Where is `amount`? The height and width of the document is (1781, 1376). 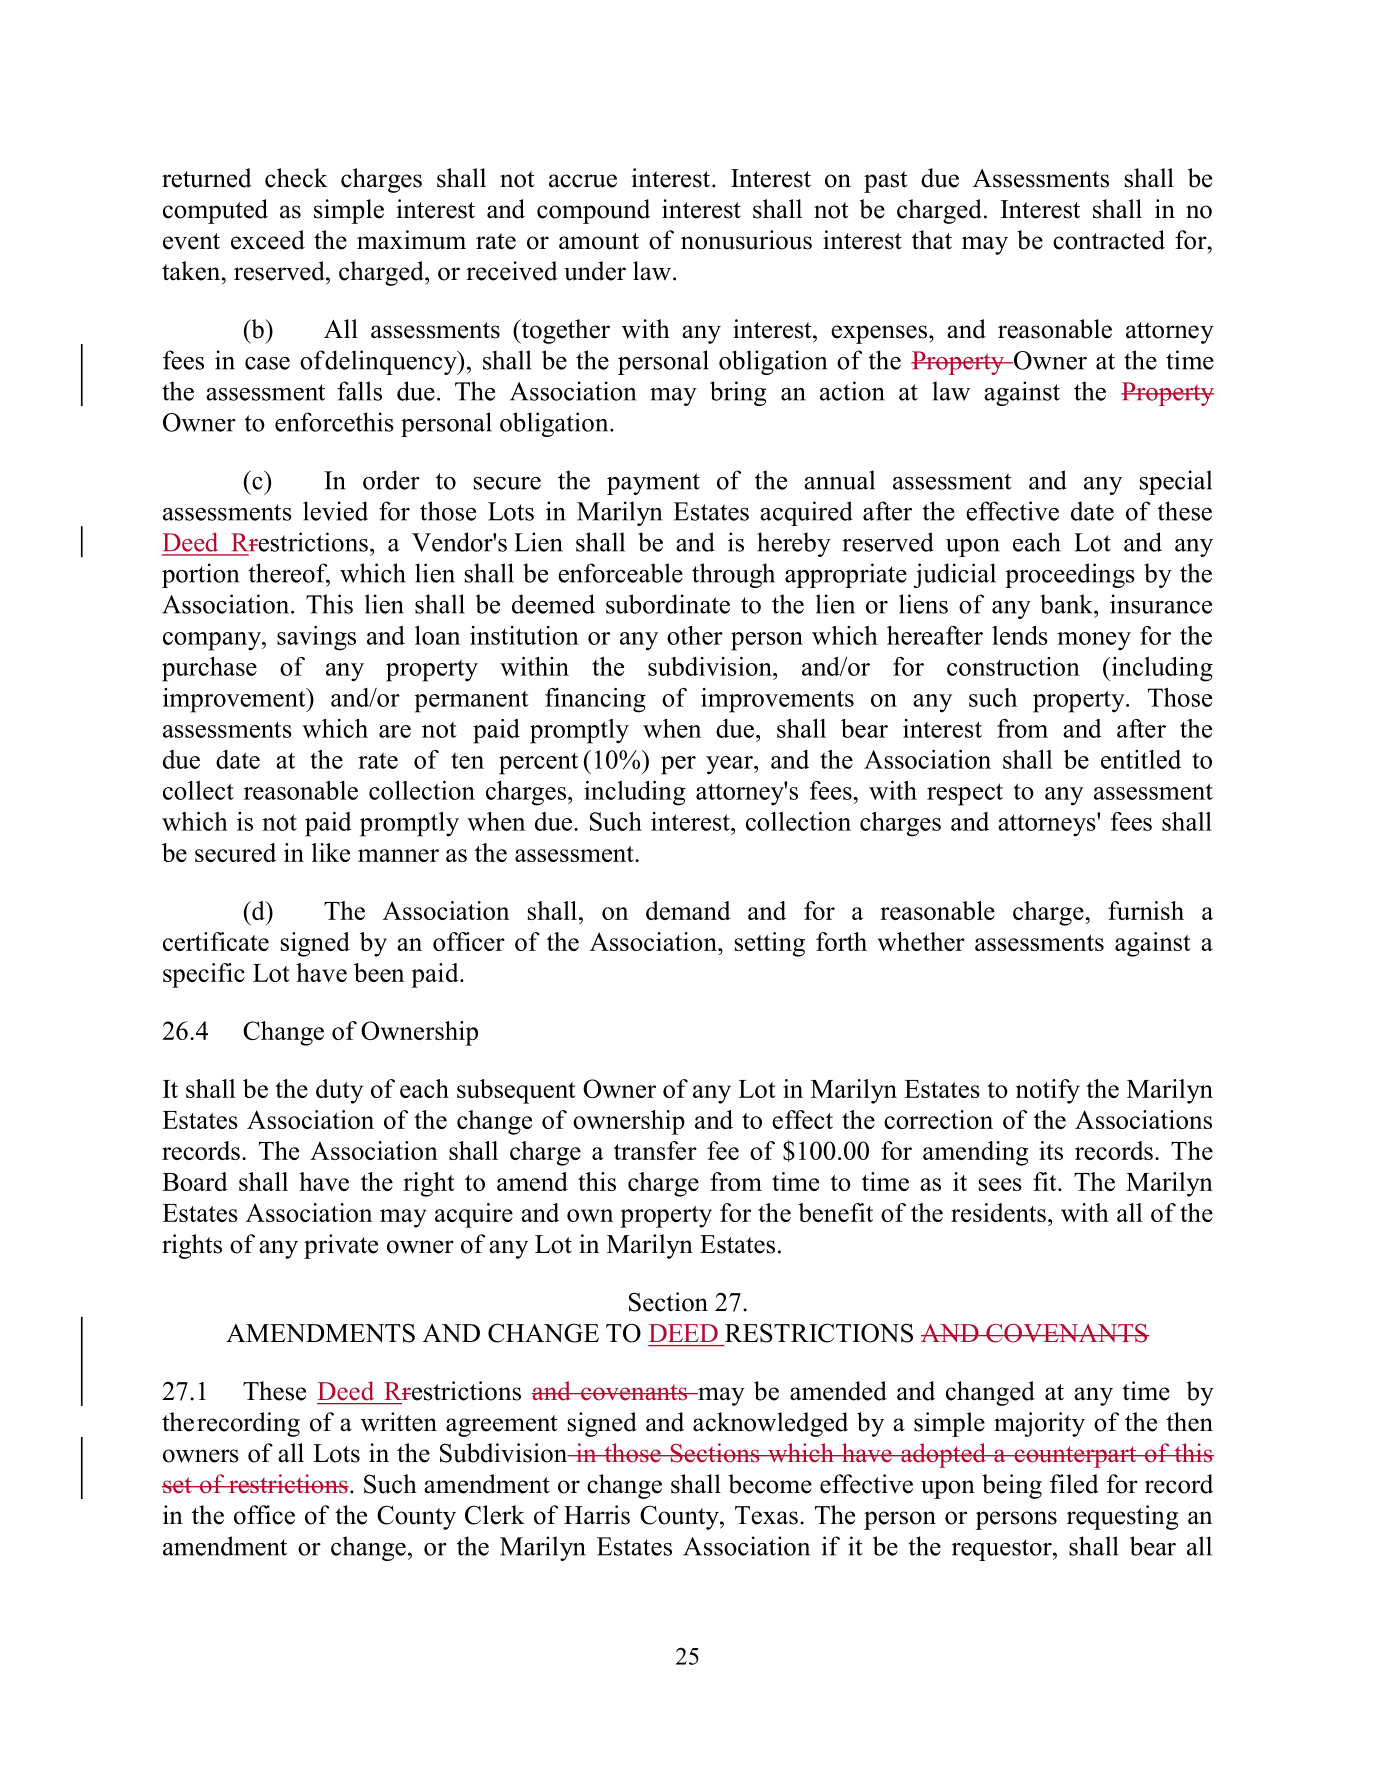
amount is located at coordinates (599, 241).
